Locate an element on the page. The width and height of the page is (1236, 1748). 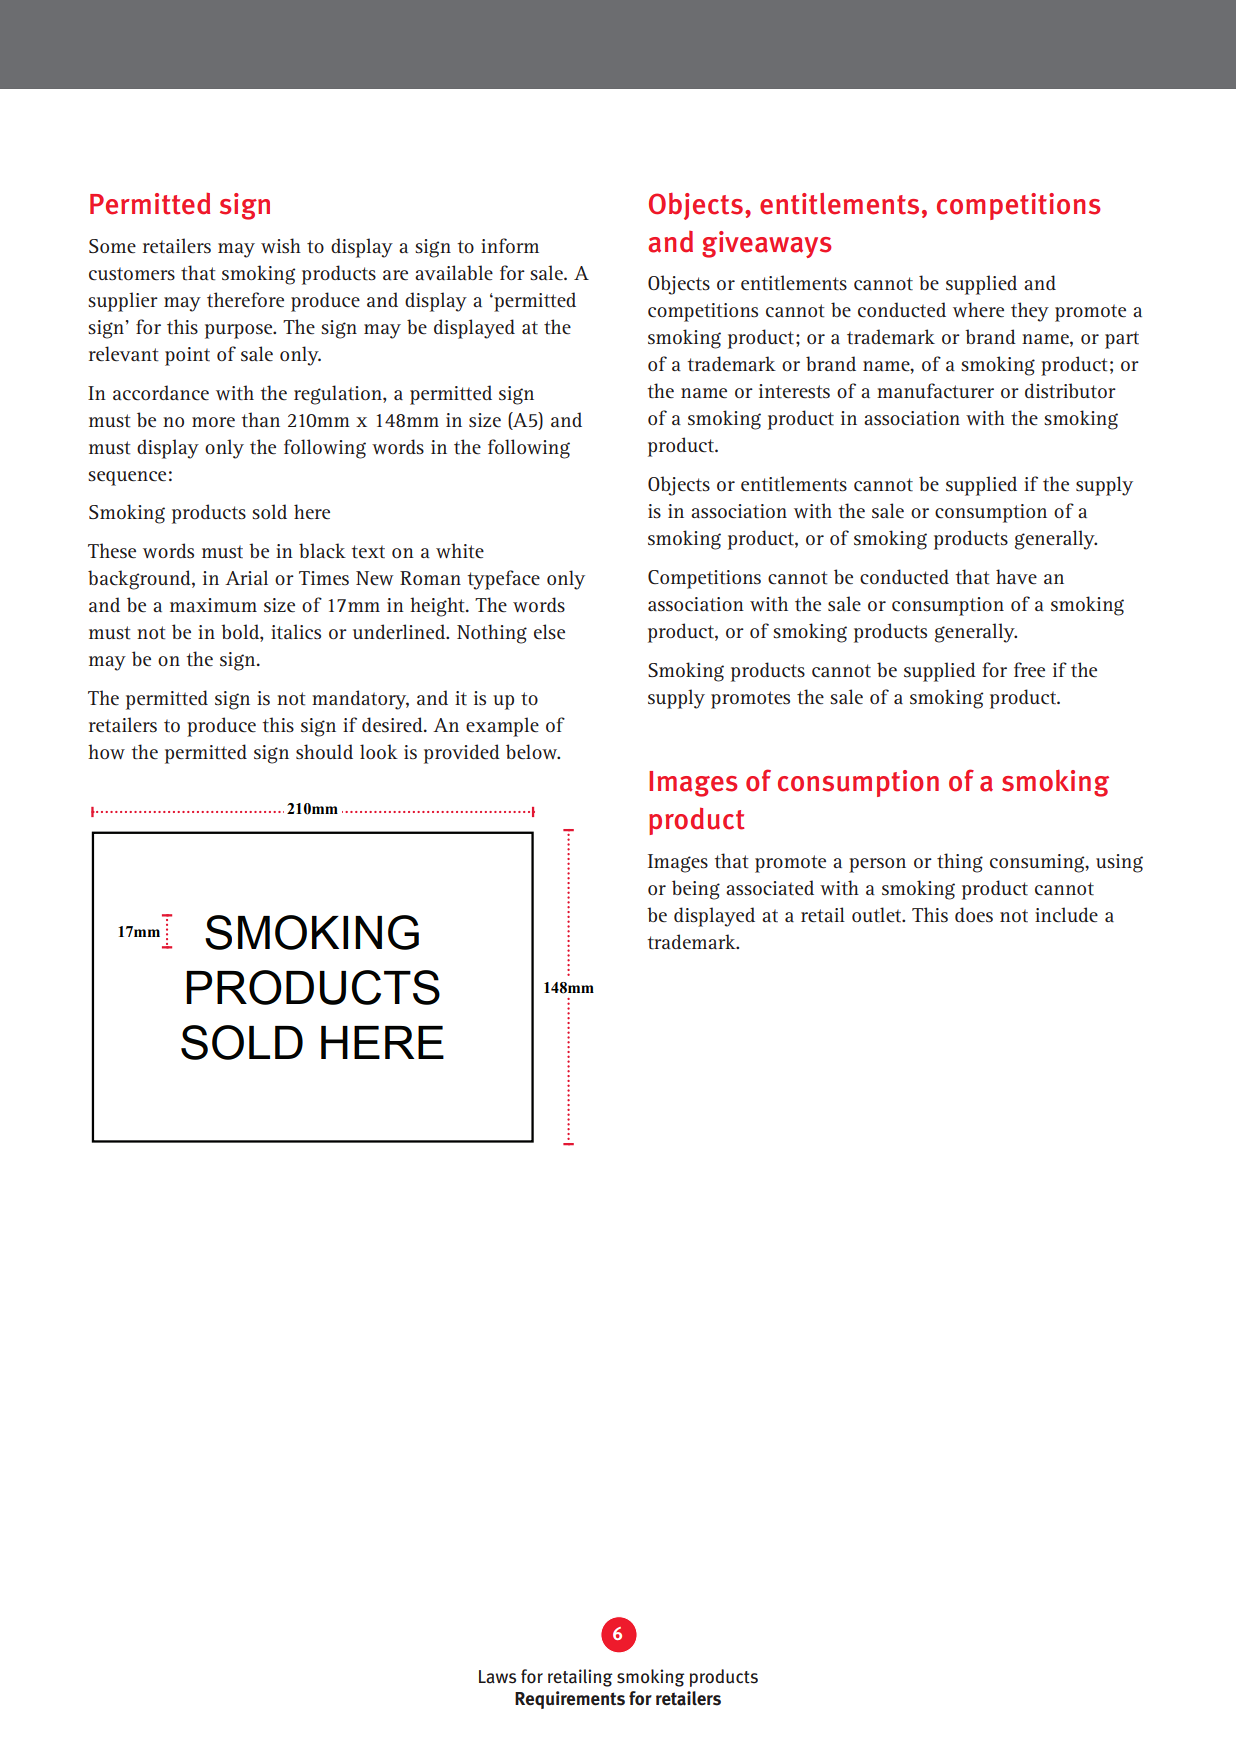
does is located at coordinates (974, 914).
